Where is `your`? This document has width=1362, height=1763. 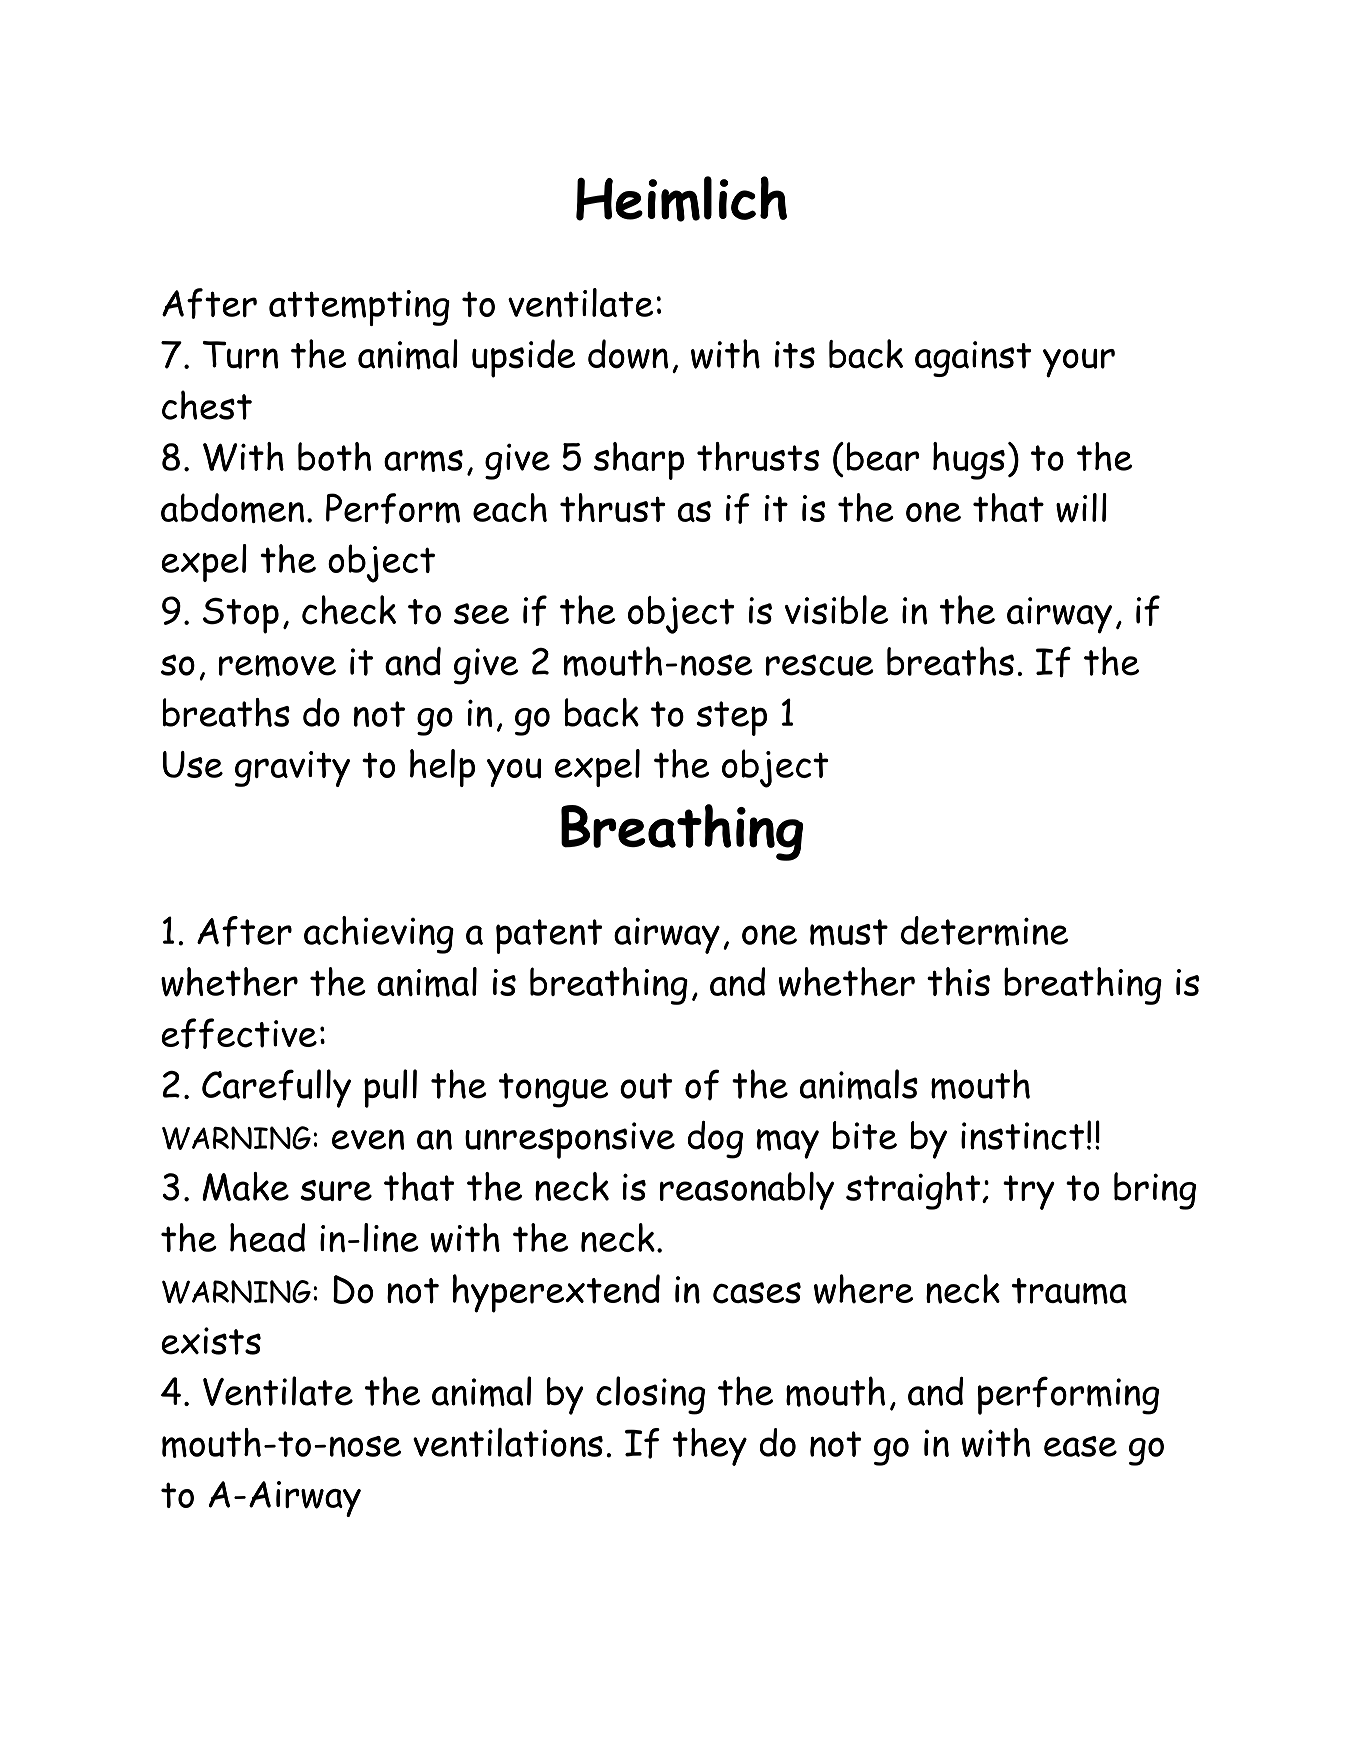 your is located at coordinates (1079, 363).
